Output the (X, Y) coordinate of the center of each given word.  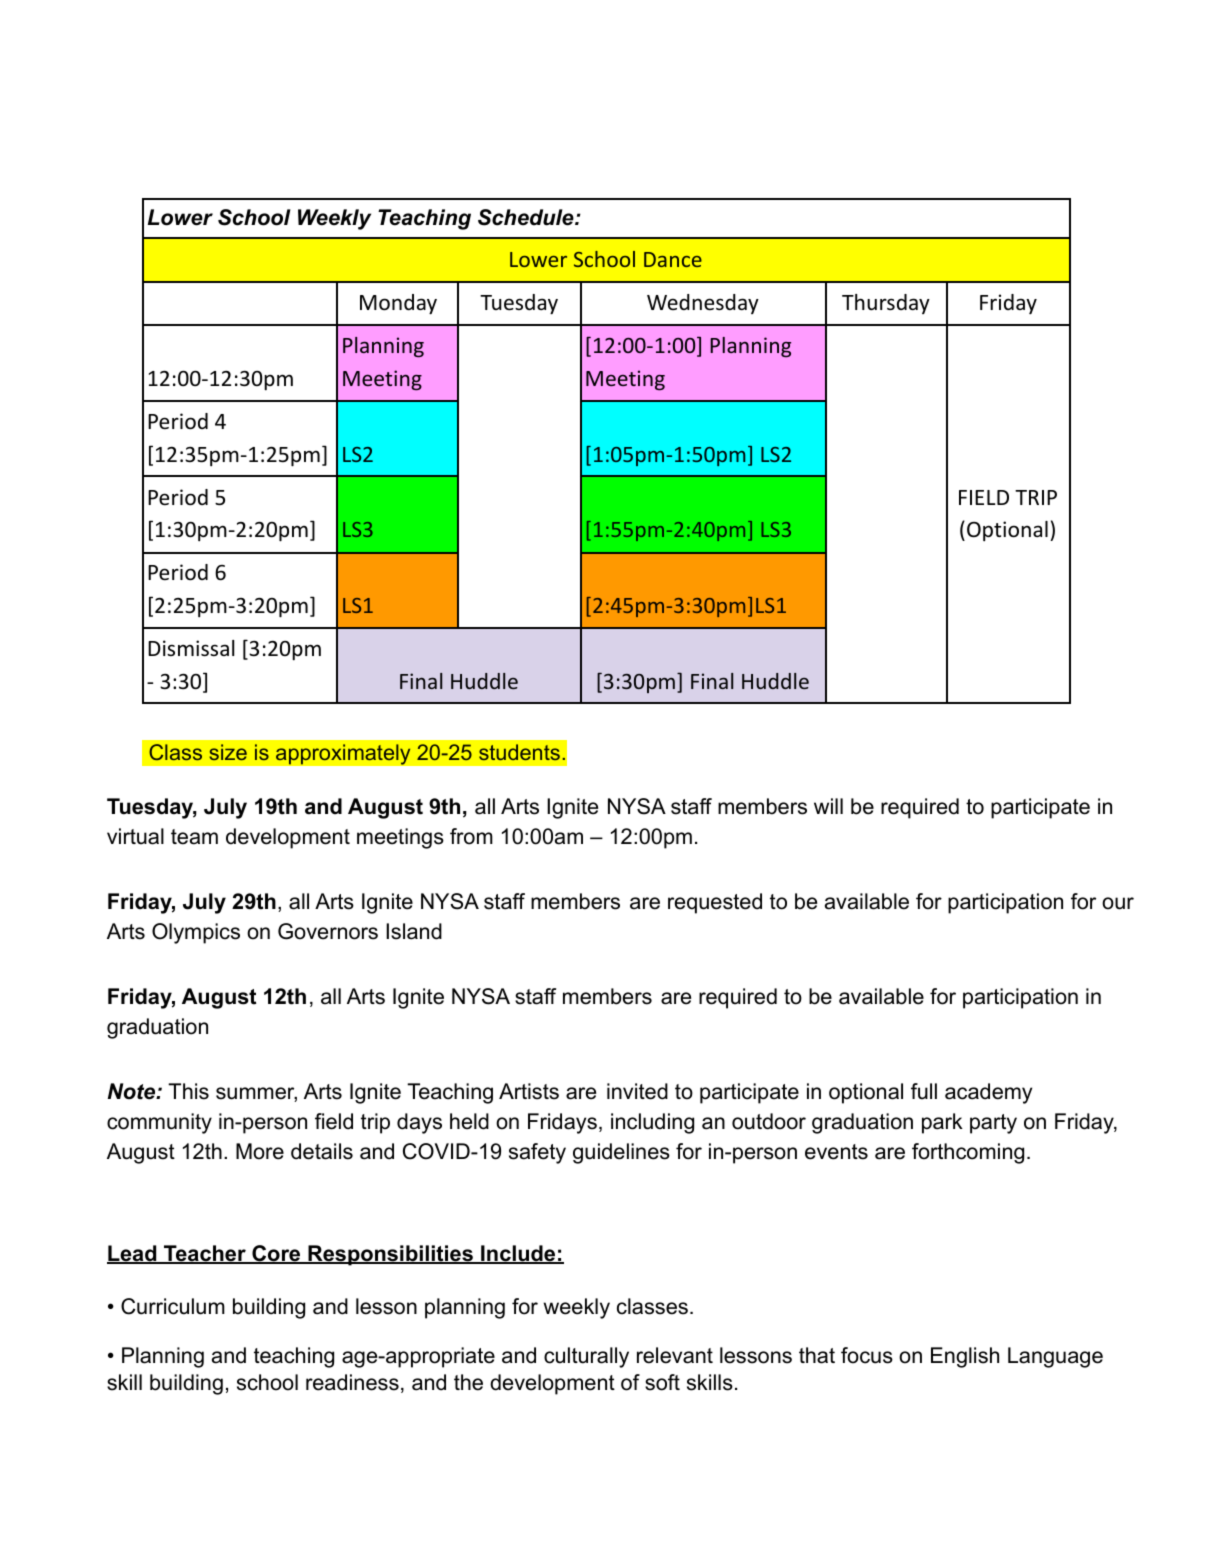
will (828, 806)
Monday (398, 304)
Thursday (886, 304)
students (519, 752)
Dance (673, 259)
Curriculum (173, 1306)
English (965, 1357)
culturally (586, 1357)
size (228, 752)
